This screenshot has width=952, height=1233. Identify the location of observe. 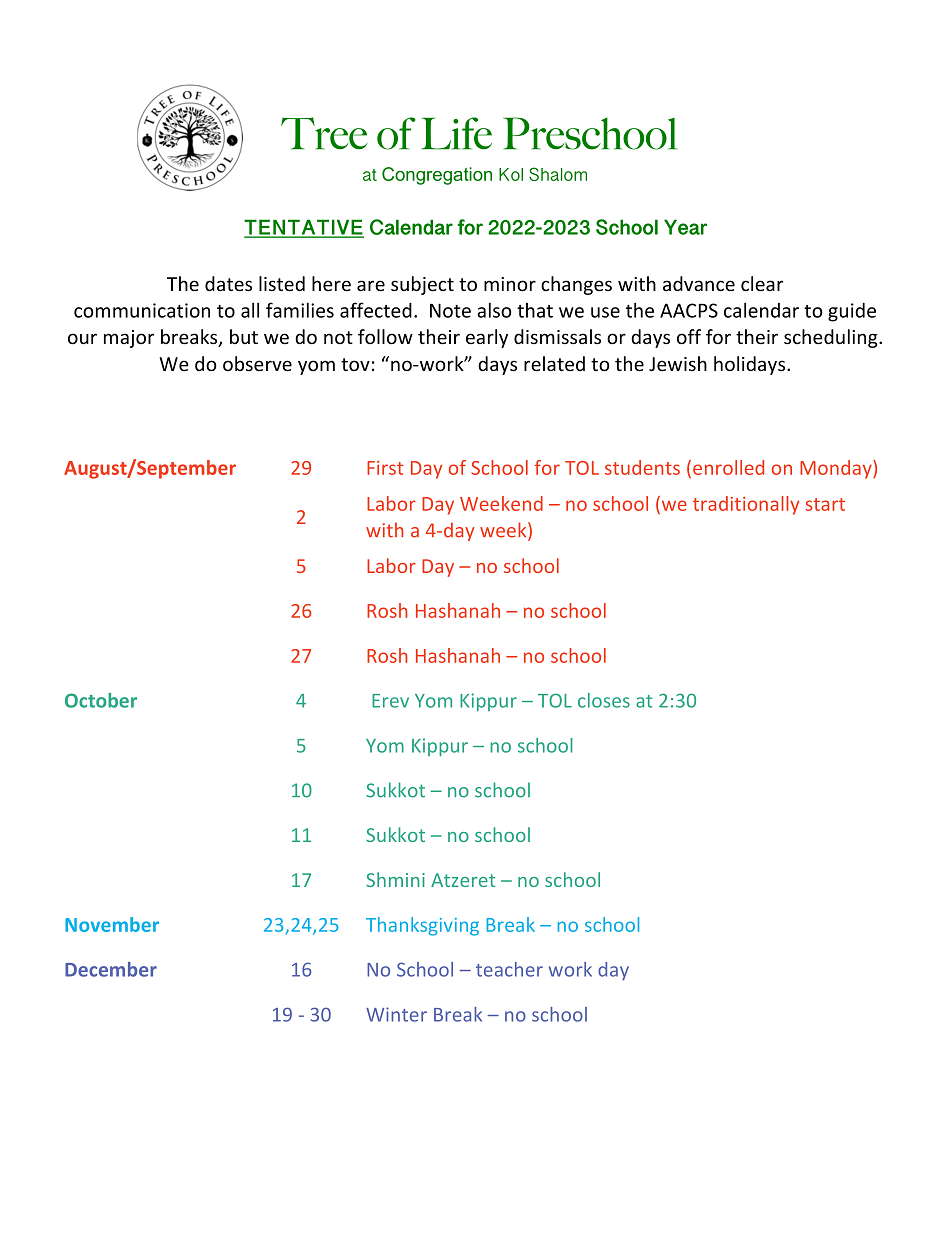
(257, 364).
